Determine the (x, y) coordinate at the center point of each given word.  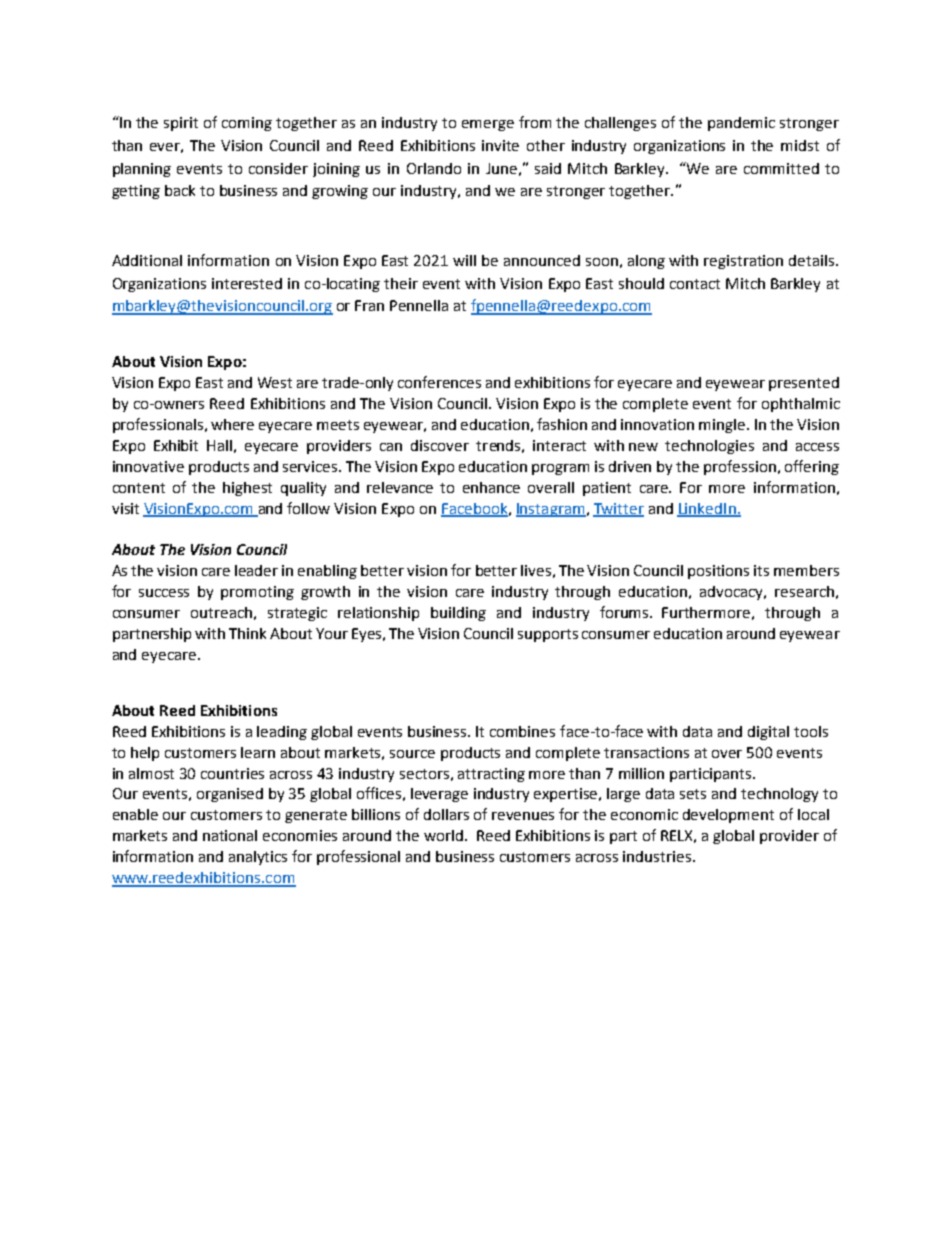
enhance (491, 487)
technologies (709, 447)
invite (500, 145)
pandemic (741, 124)
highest (247, 489)
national (230, 835)
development (728, 816)
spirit (181, 124)
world (443, 835)
